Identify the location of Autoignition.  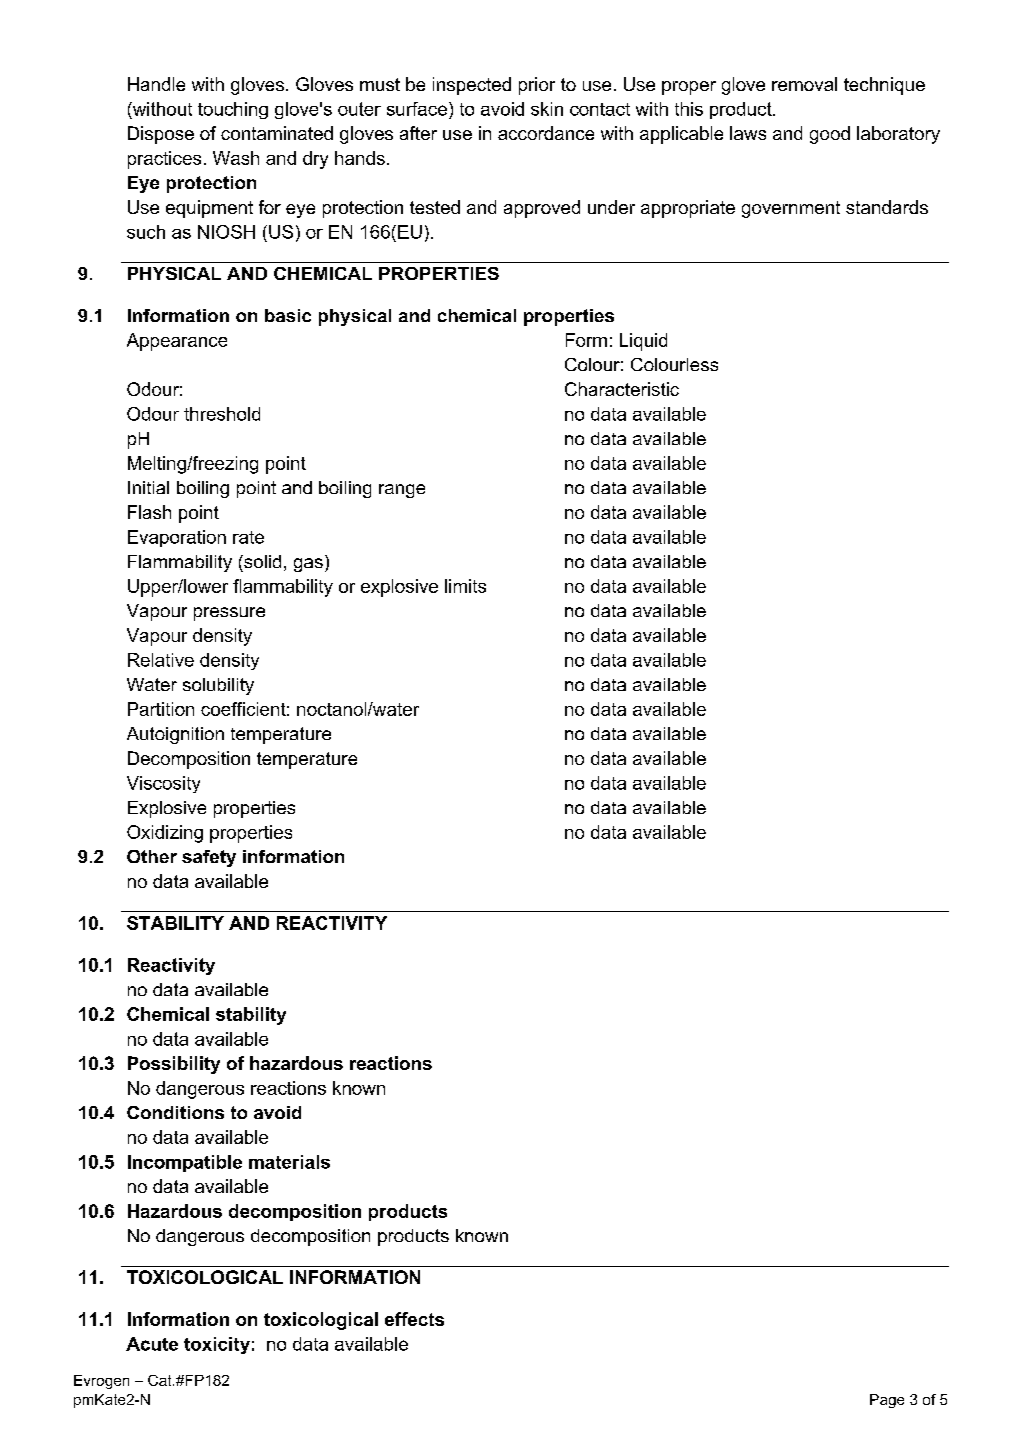
(175, 735).
